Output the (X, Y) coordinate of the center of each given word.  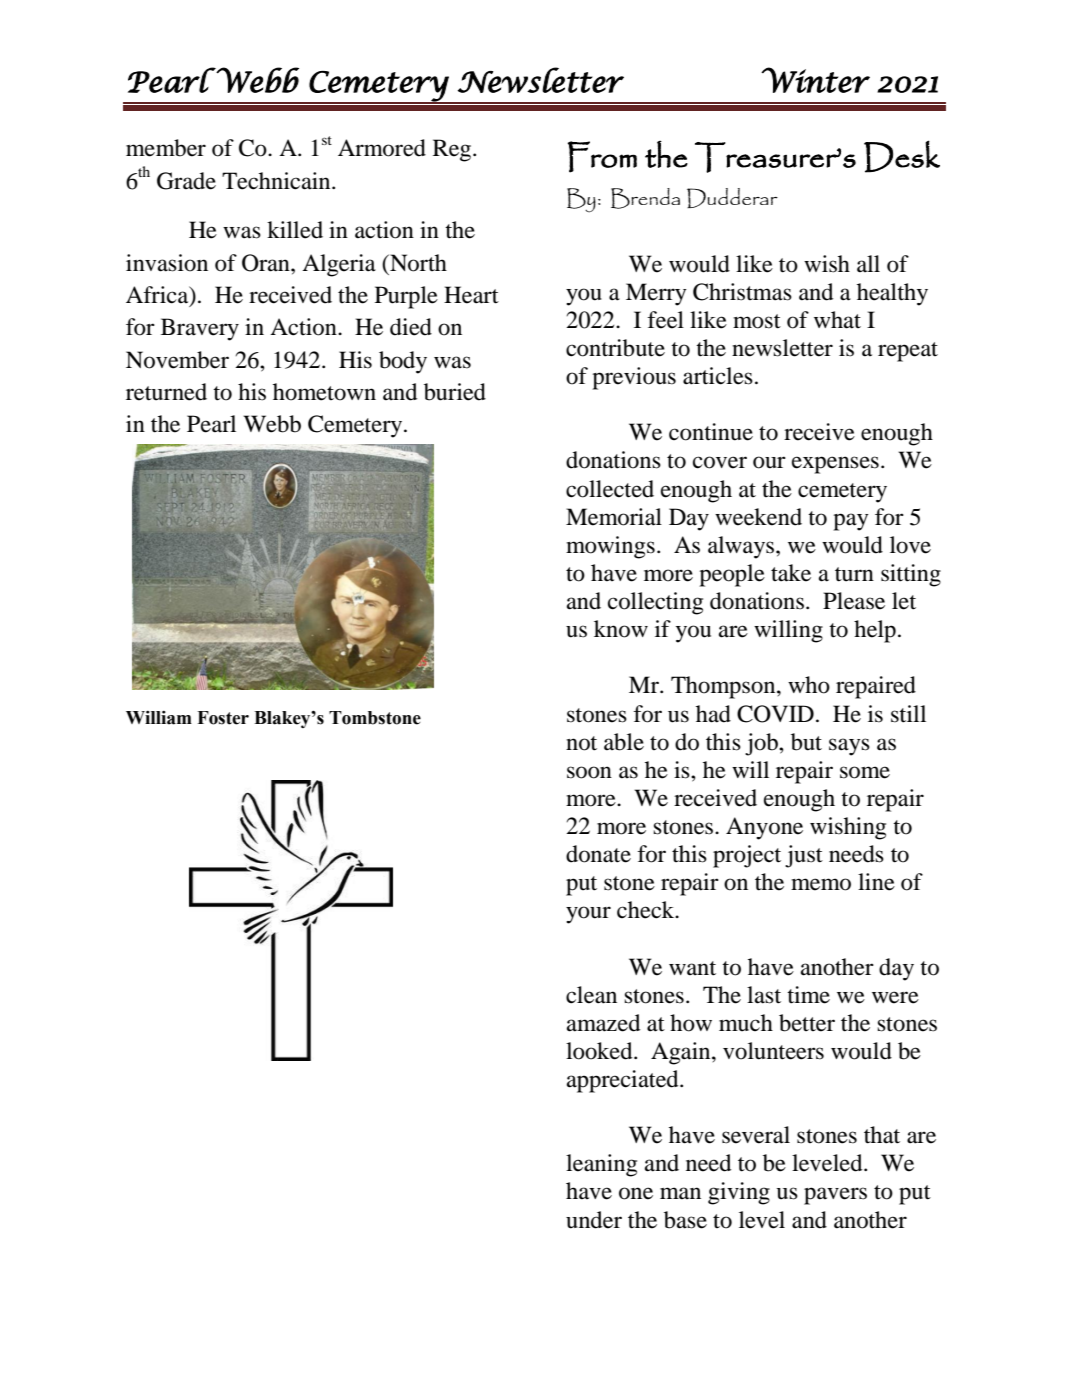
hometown (324, 392)
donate (598, 854)
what (837, 320)
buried (455, 392)
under (594, 1220)
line (876, 882)
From (602, 157)
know (621, 629)
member (166, 148)
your (588, 915)
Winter (815, 80)
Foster (223, 718)
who (809, 685)
